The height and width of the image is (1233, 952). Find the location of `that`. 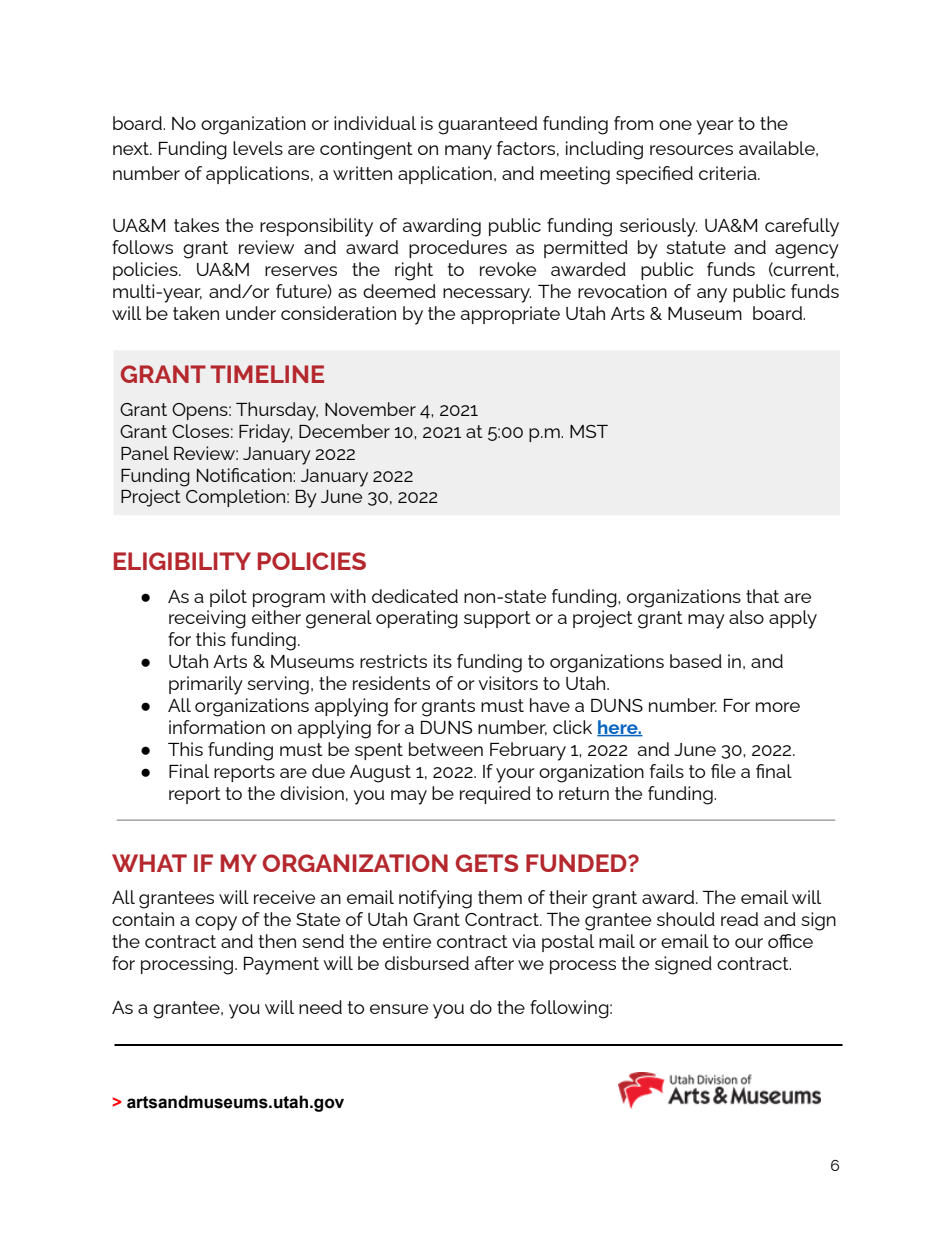

that is located at coordinates (762, 596).
